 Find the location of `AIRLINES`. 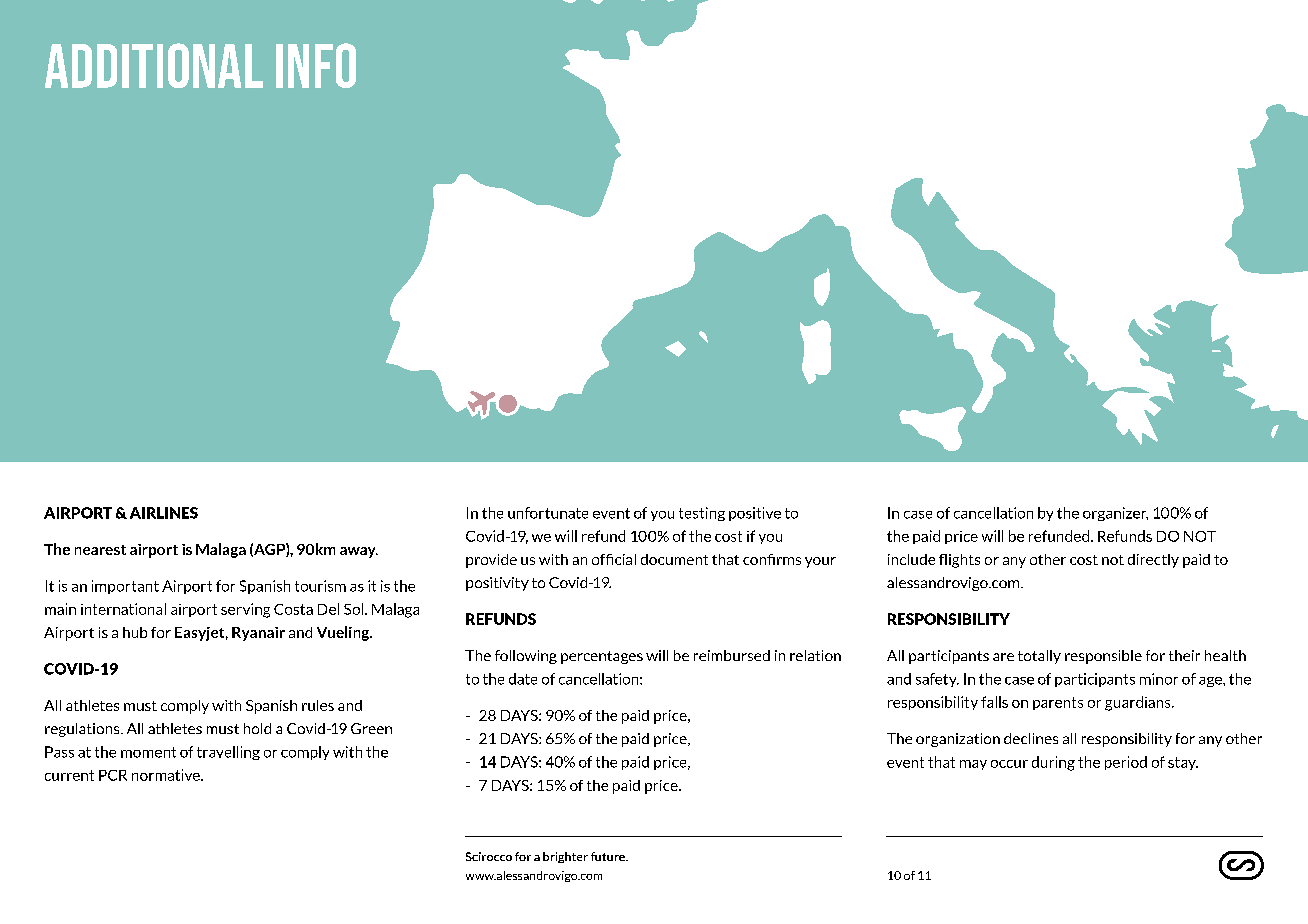

AIRLINES is located at coordinates (164, 513).
